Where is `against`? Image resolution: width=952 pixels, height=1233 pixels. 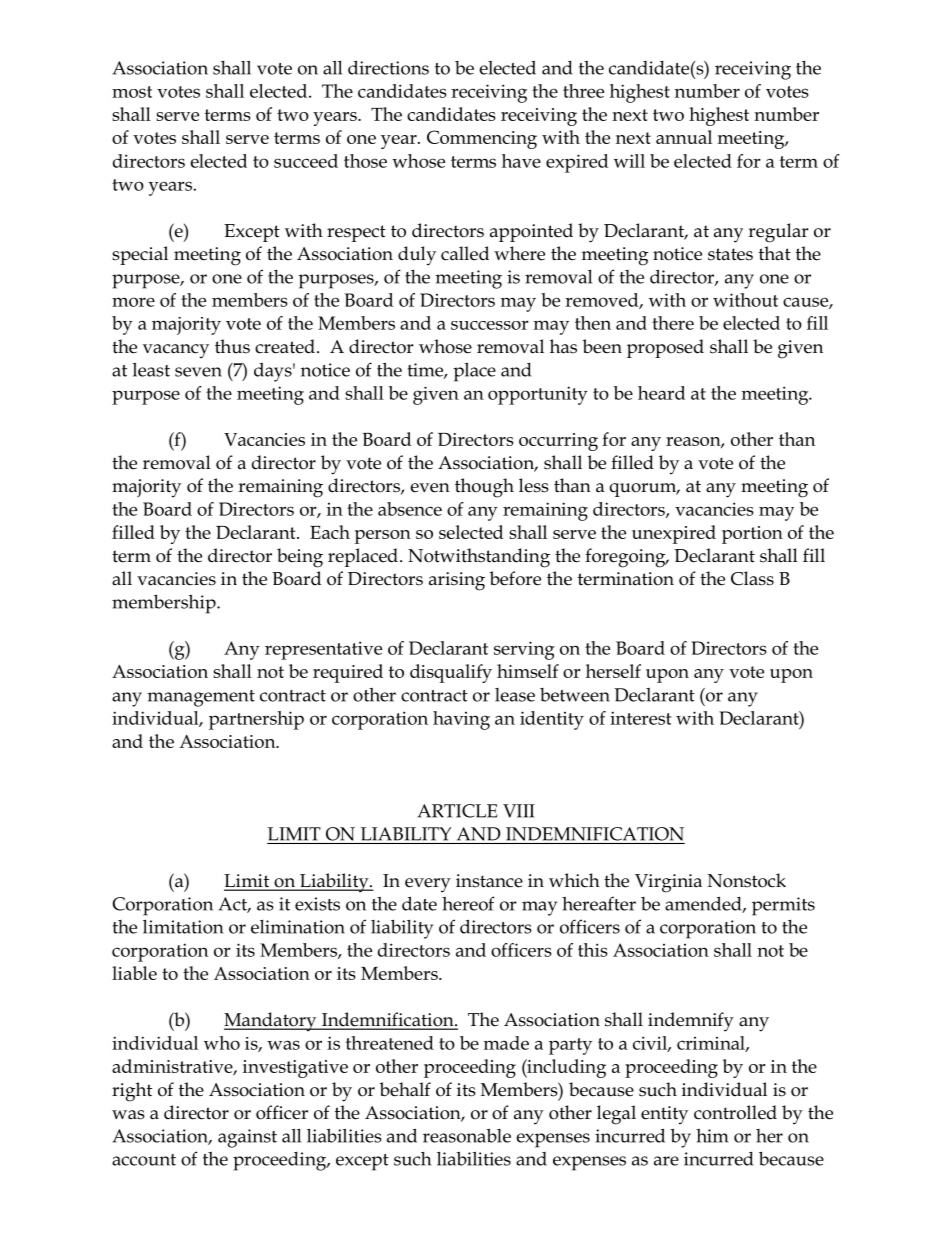 against is located at coordinates (247, 1138).
